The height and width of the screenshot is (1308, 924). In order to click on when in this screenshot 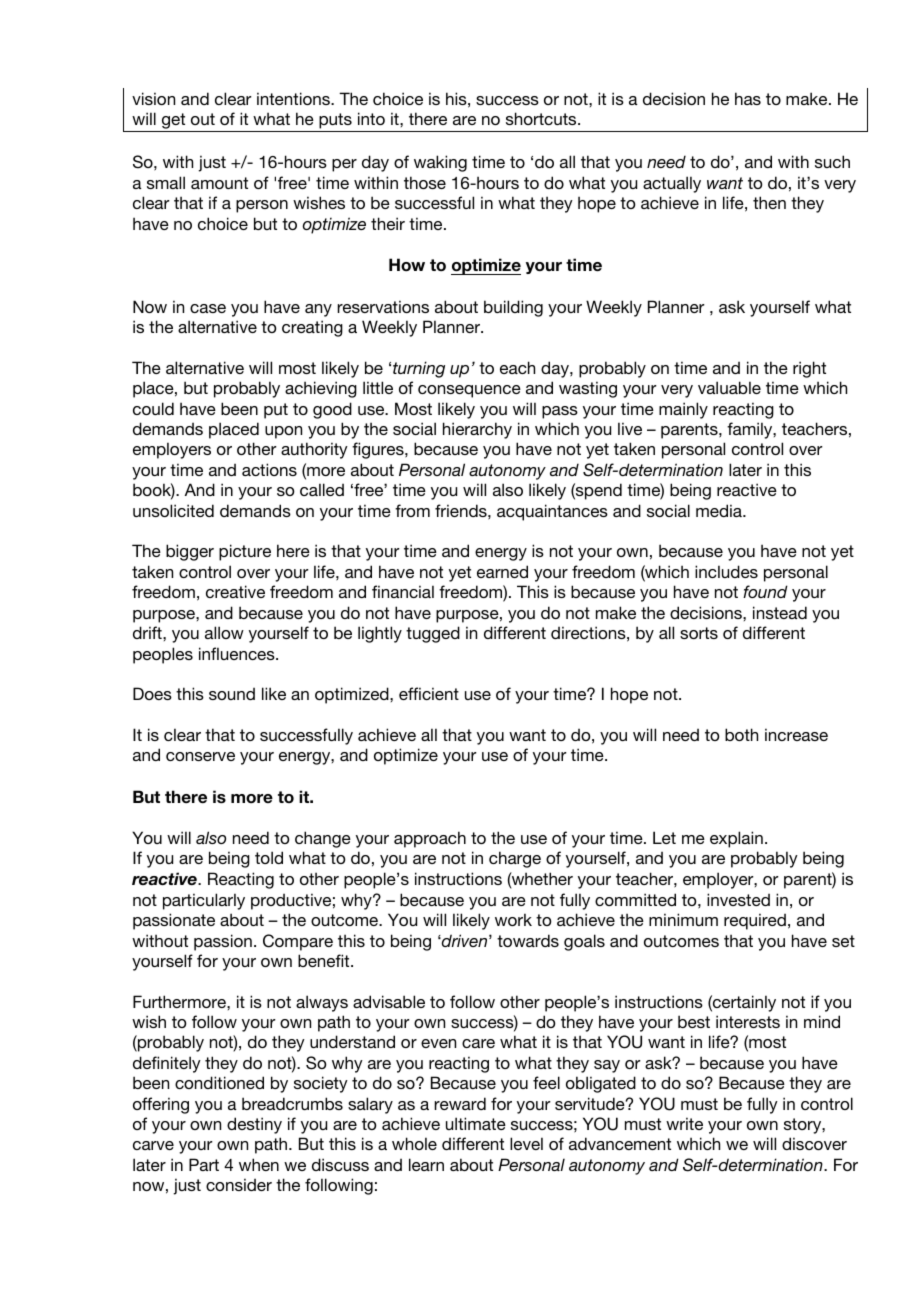, I will do `click(259, 1164)`.
